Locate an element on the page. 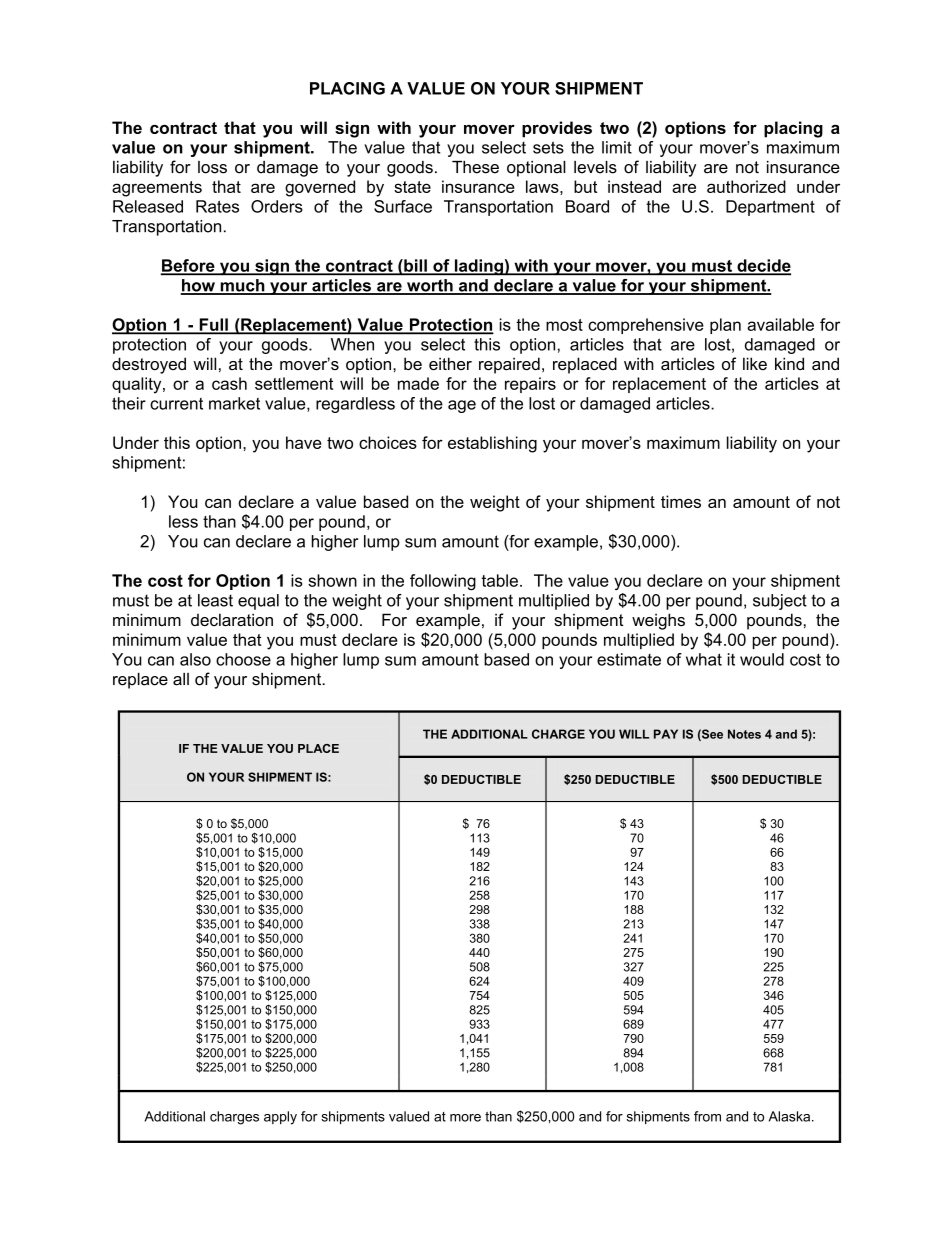  authorized is located at coordinates (746, 186).
